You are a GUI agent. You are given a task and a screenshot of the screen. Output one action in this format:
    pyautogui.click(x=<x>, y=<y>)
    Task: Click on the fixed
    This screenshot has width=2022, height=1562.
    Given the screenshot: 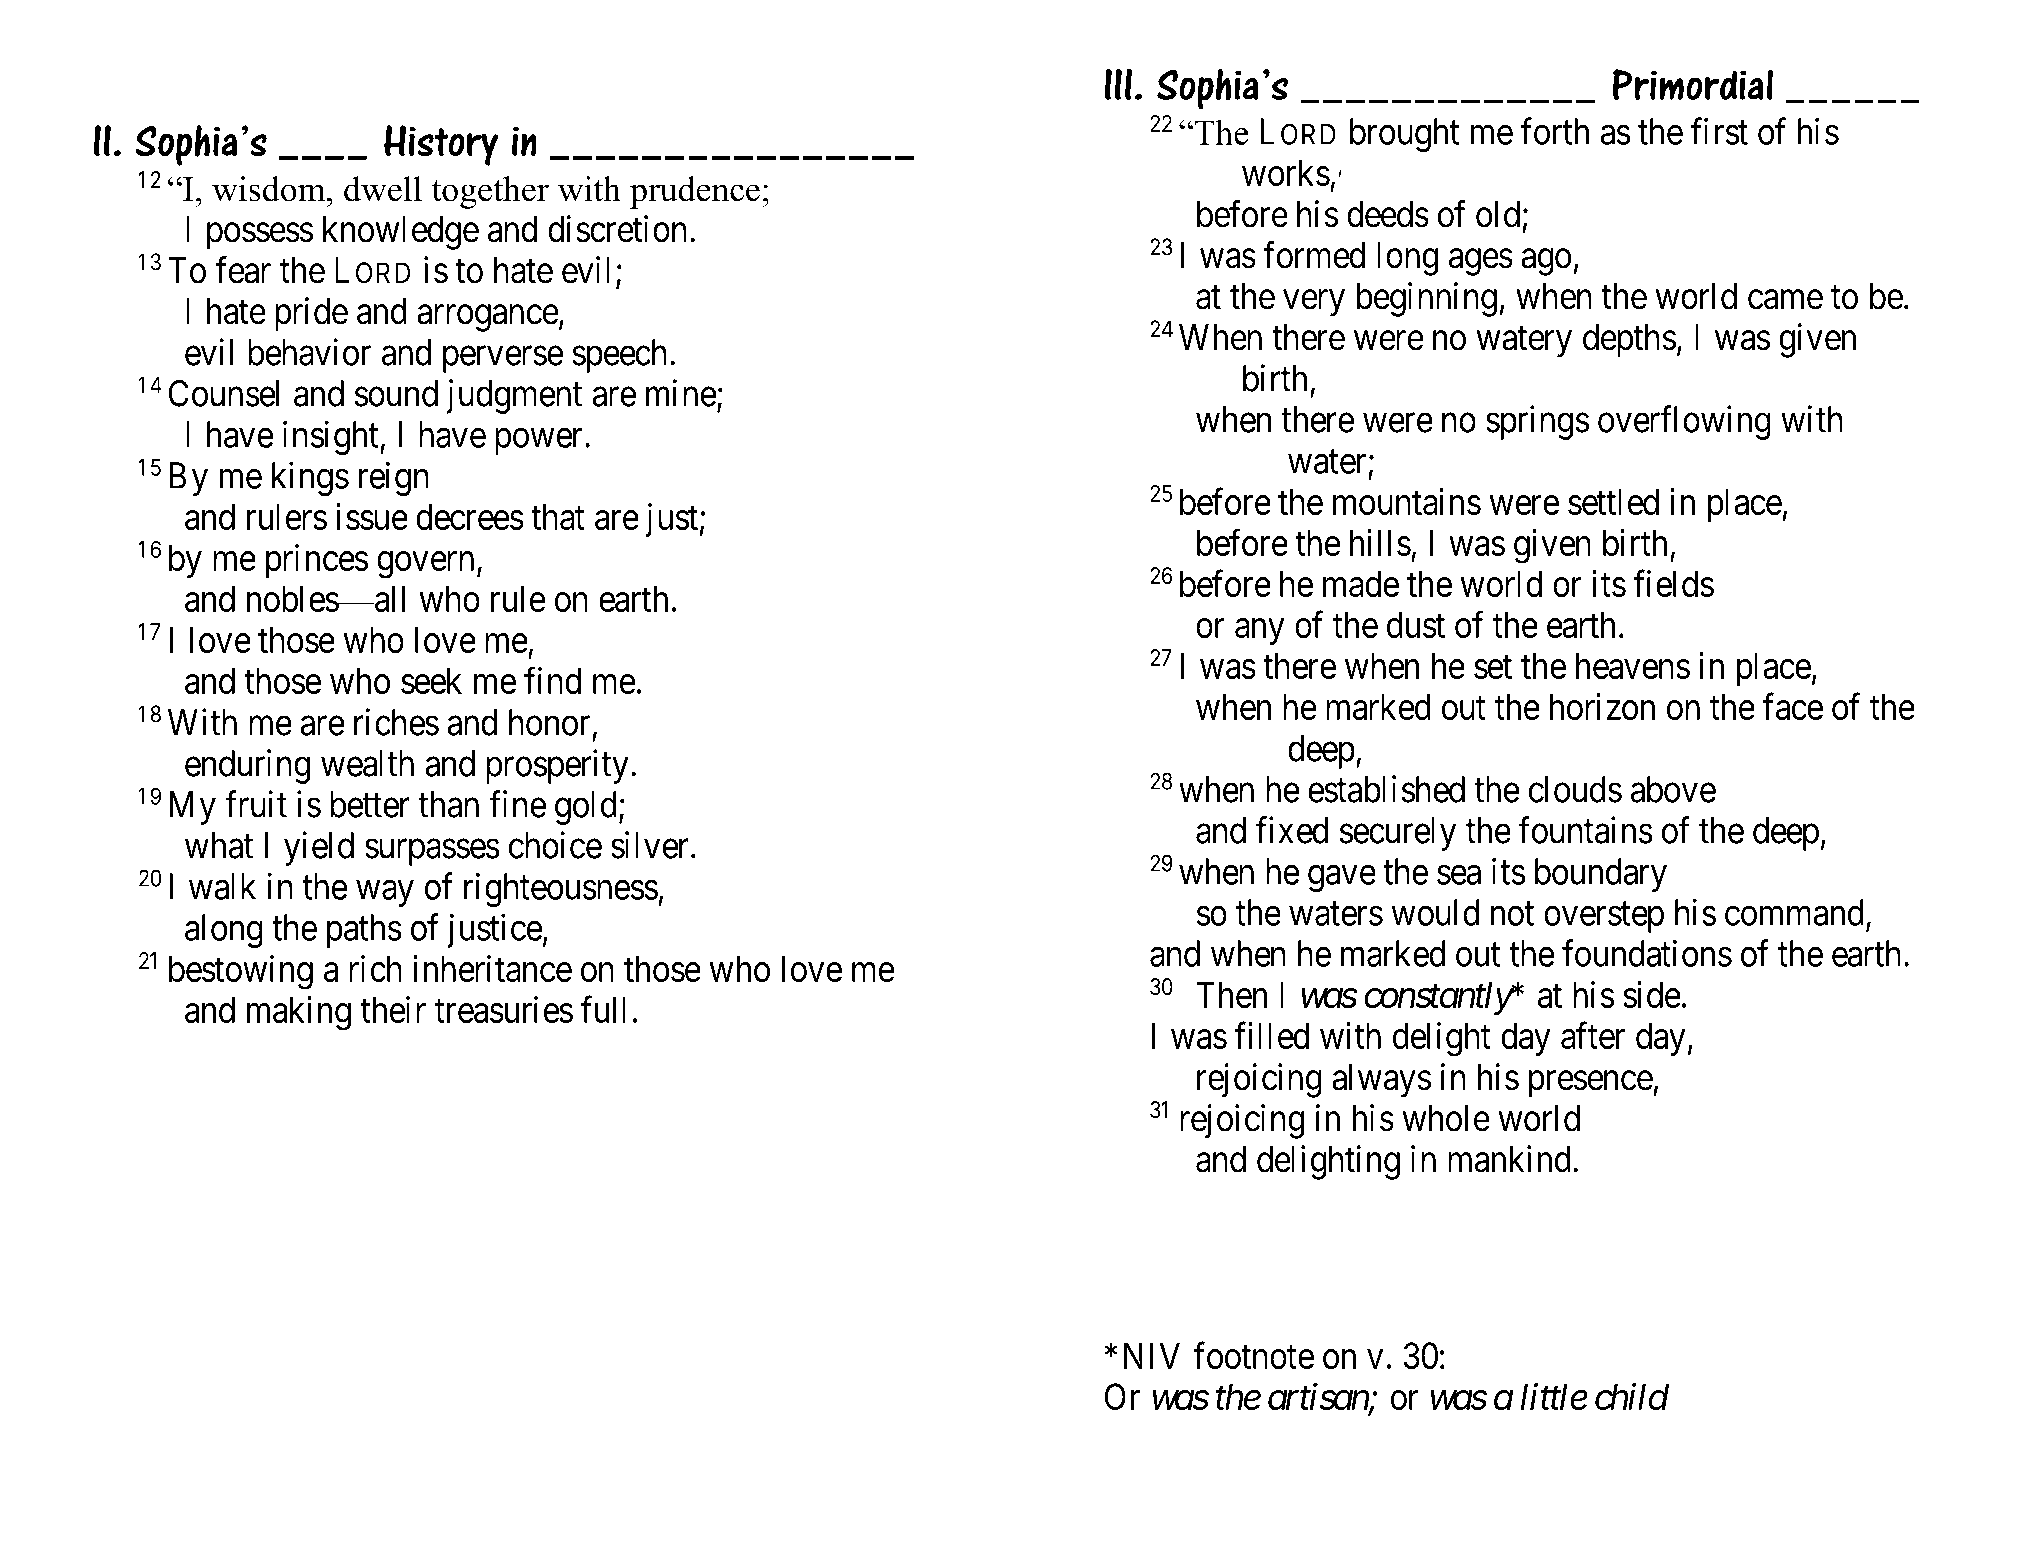 What is the action you would take?
    pyautogui.click(x=1292, y=830)
